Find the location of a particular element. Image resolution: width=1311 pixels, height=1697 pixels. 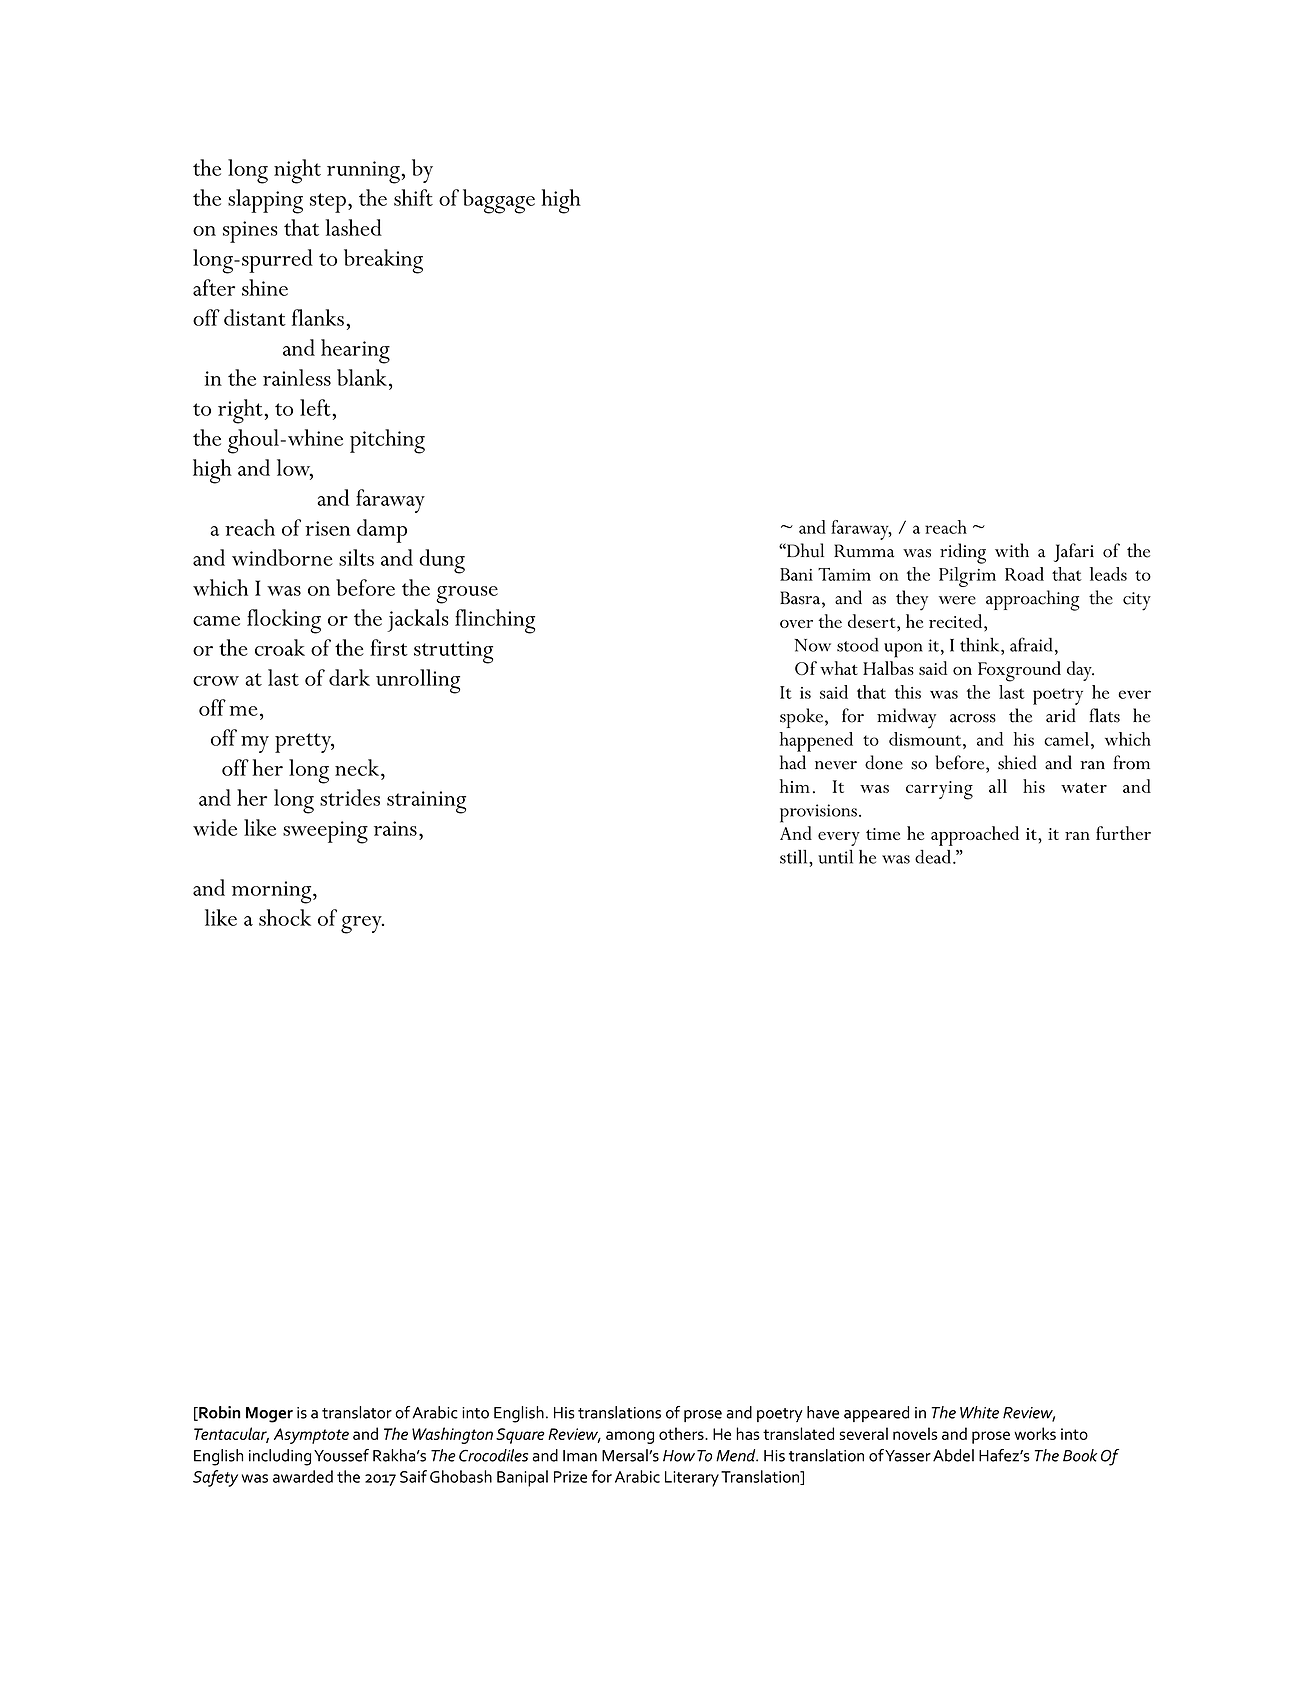

step is located at coordinates (328, 203).
